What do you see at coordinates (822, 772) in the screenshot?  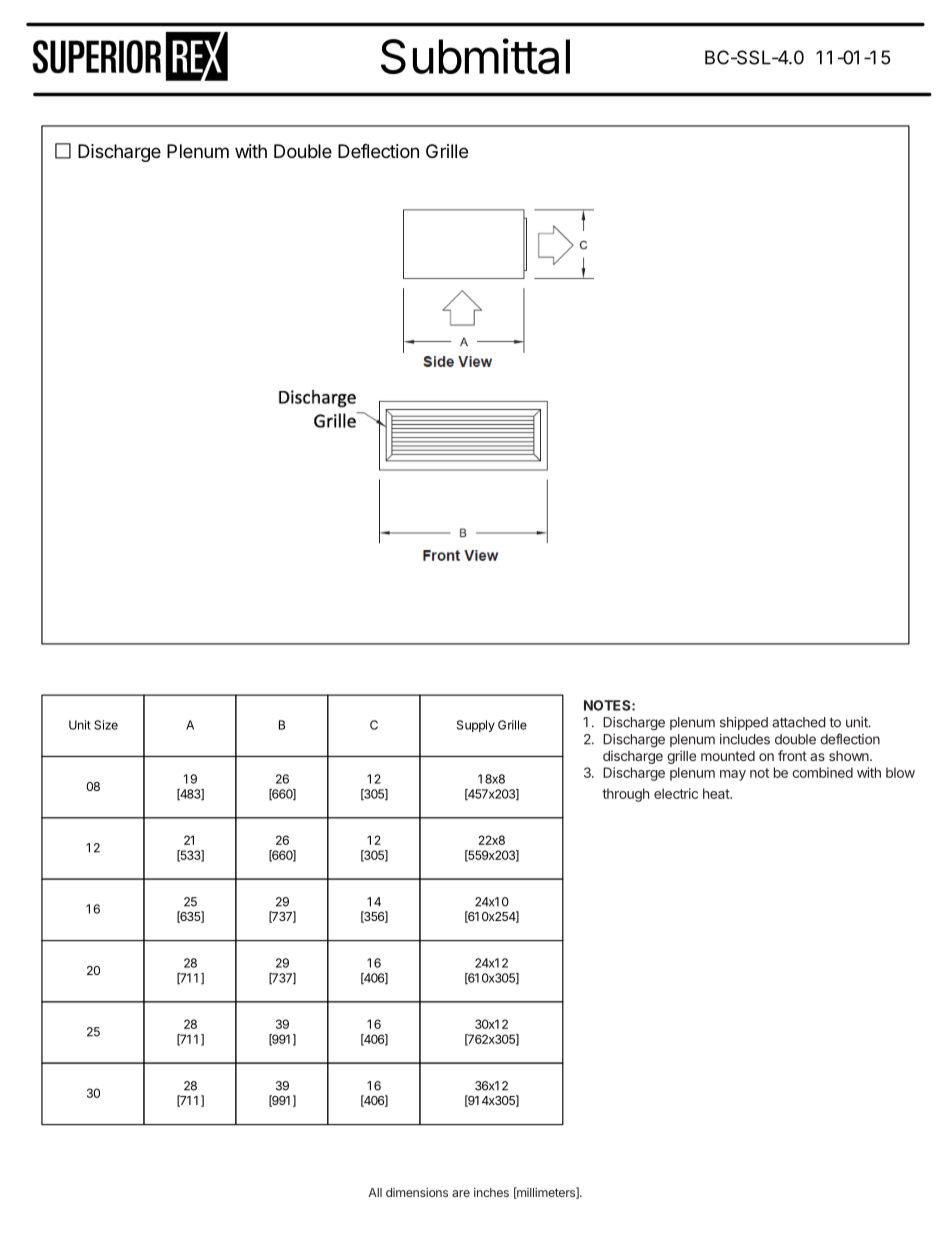 I see `combined` at bounding box center [822, 772].
